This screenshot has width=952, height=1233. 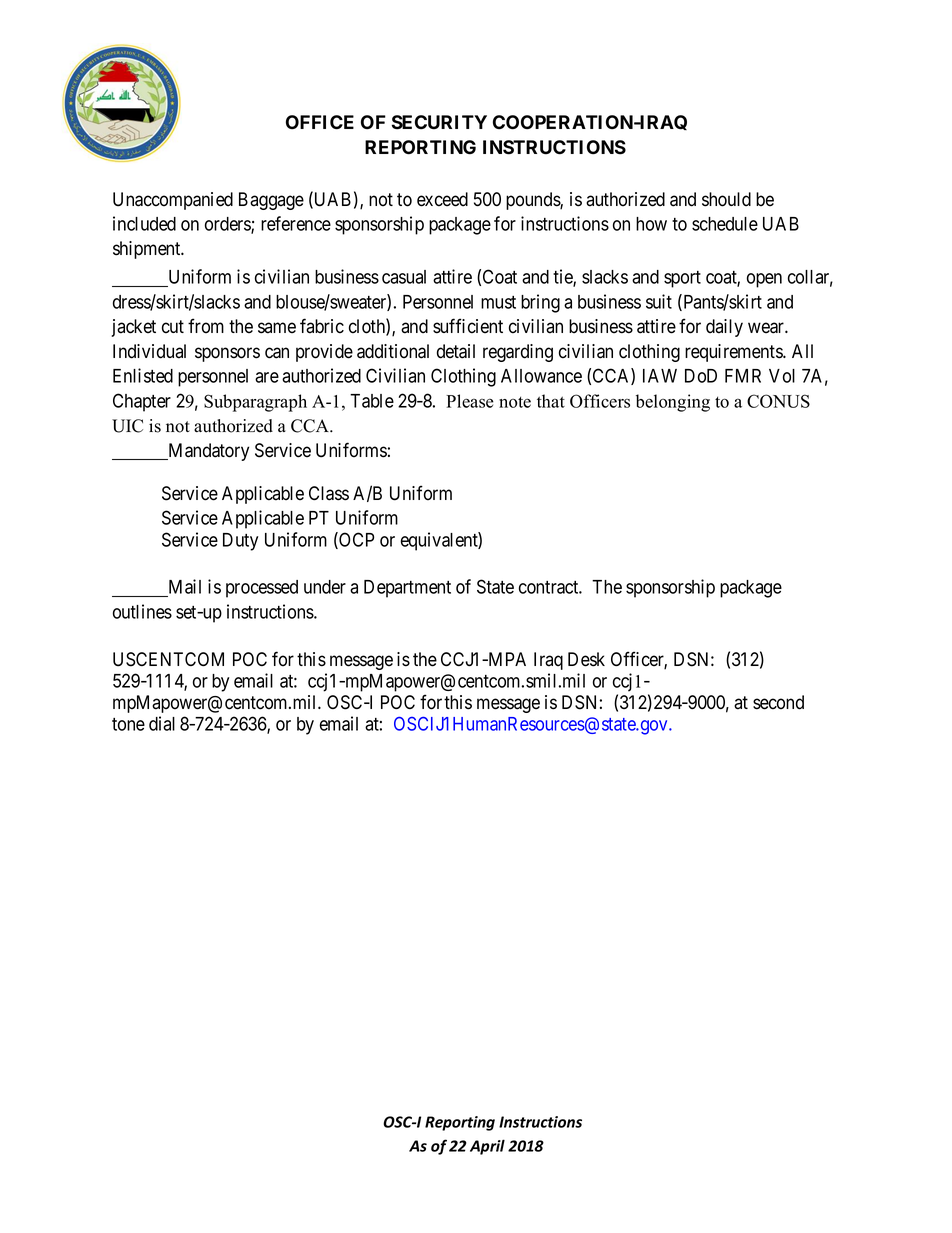 What do you see at coordinates (439, 122) in the screenshot?
I see `SECURITY` at bounding box center [439, 122].
